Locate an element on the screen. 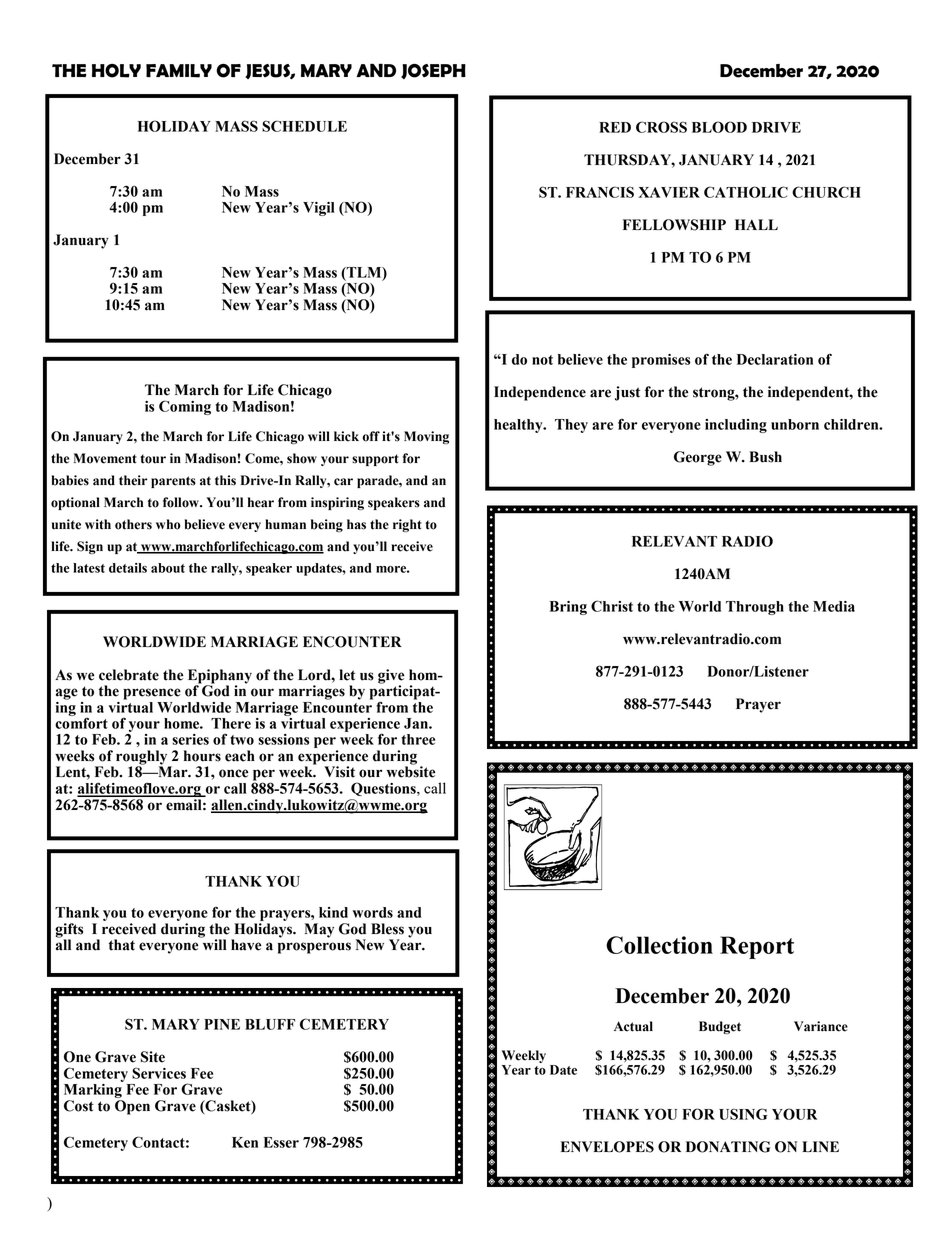 This screenshot has height=1233, width=952. FAMILY is located at coordinates (179, 71).
